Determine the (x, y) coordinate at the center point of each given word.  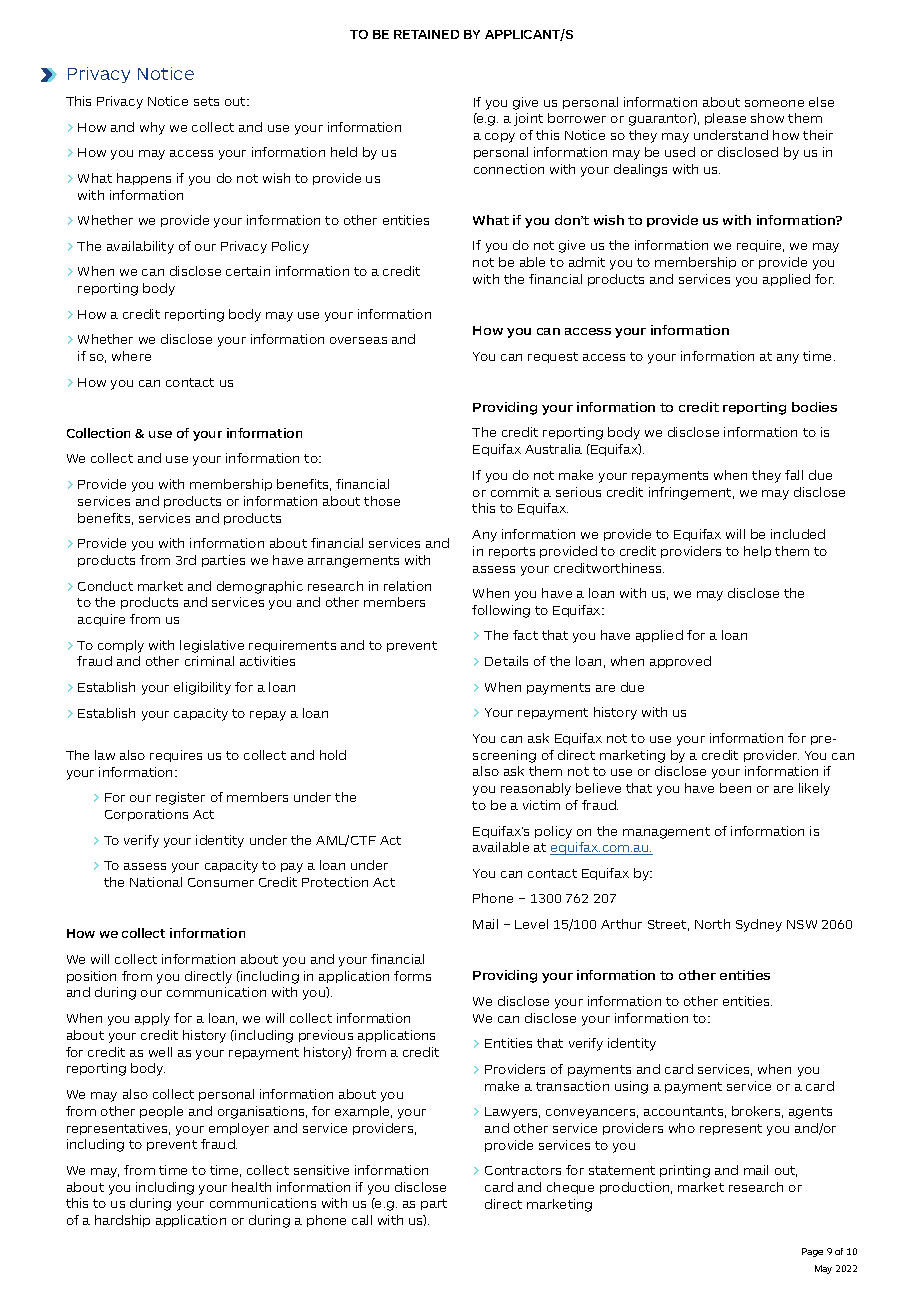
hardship (122, 1221)
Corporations (146, 815)
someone (774, 103)
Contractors (523, 1170)
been (735, 788)
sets (206, 101)
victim (541, 805)
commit (515, 492)
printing (685, 1171)
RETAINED (426, 34)
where (131, 356)
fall (794, 475)
